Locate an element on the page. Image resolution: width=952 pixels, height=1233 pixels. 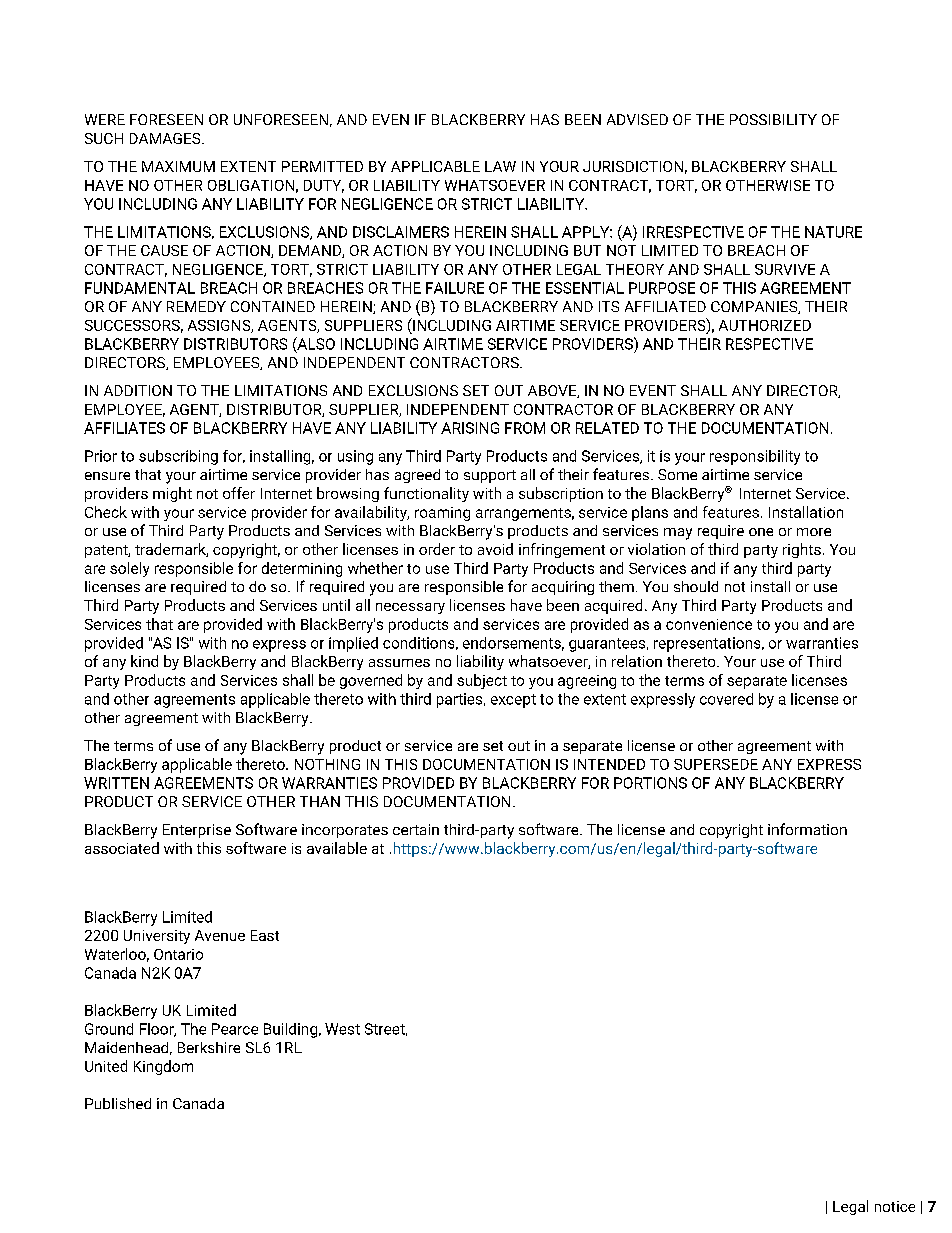
more is located at coordinates (814, 532).
